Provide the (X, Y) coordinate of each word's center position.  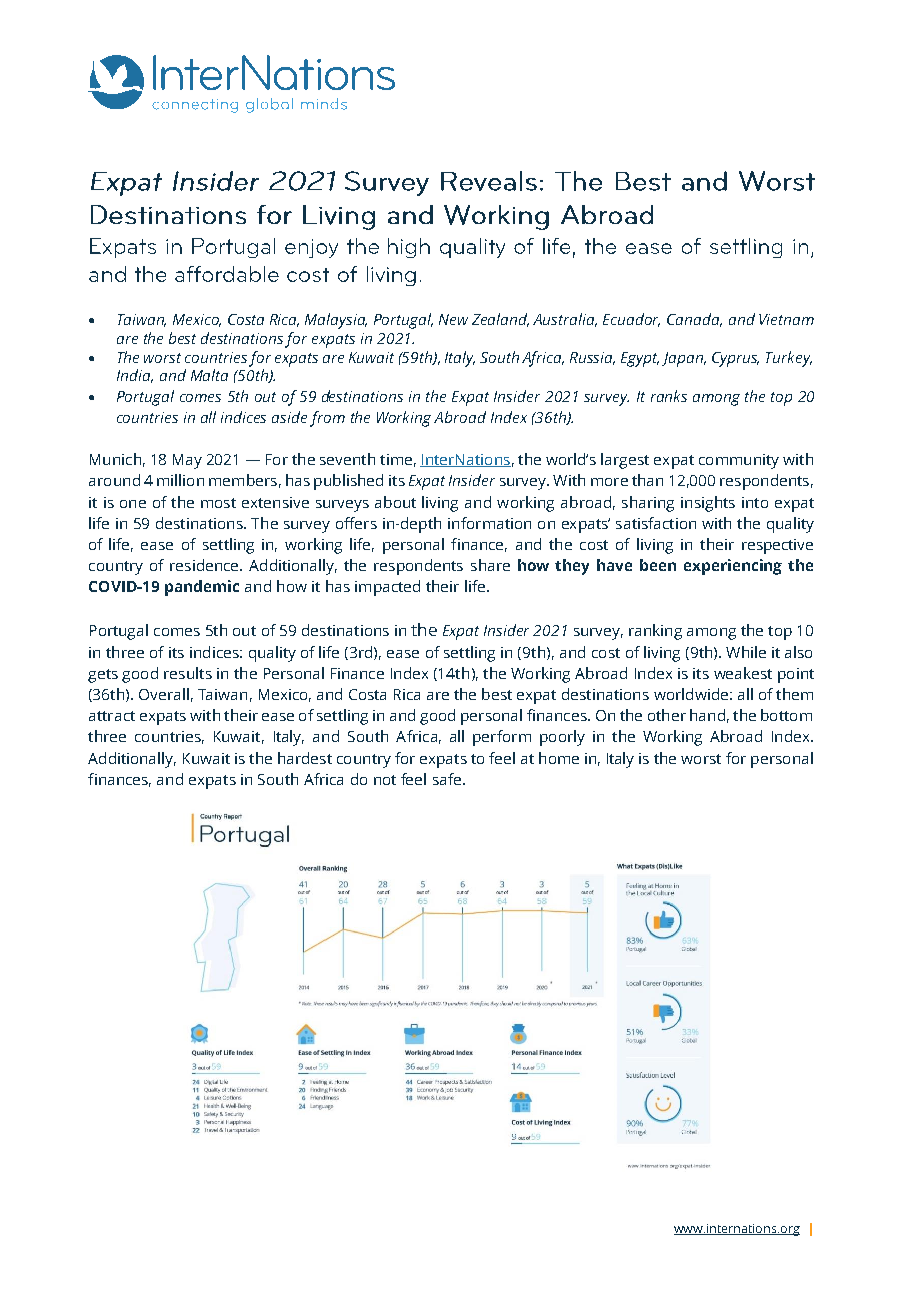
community (739, 461)
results (188, 673)
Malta (209, 375)
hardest (305, 758)
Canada (694, 320)
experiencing (733, 567)
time (396, 459)
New (453, 319)
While (746, 652)
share (490, 565)
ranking (655, 632)
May (187, 461)
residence (205, 565)
